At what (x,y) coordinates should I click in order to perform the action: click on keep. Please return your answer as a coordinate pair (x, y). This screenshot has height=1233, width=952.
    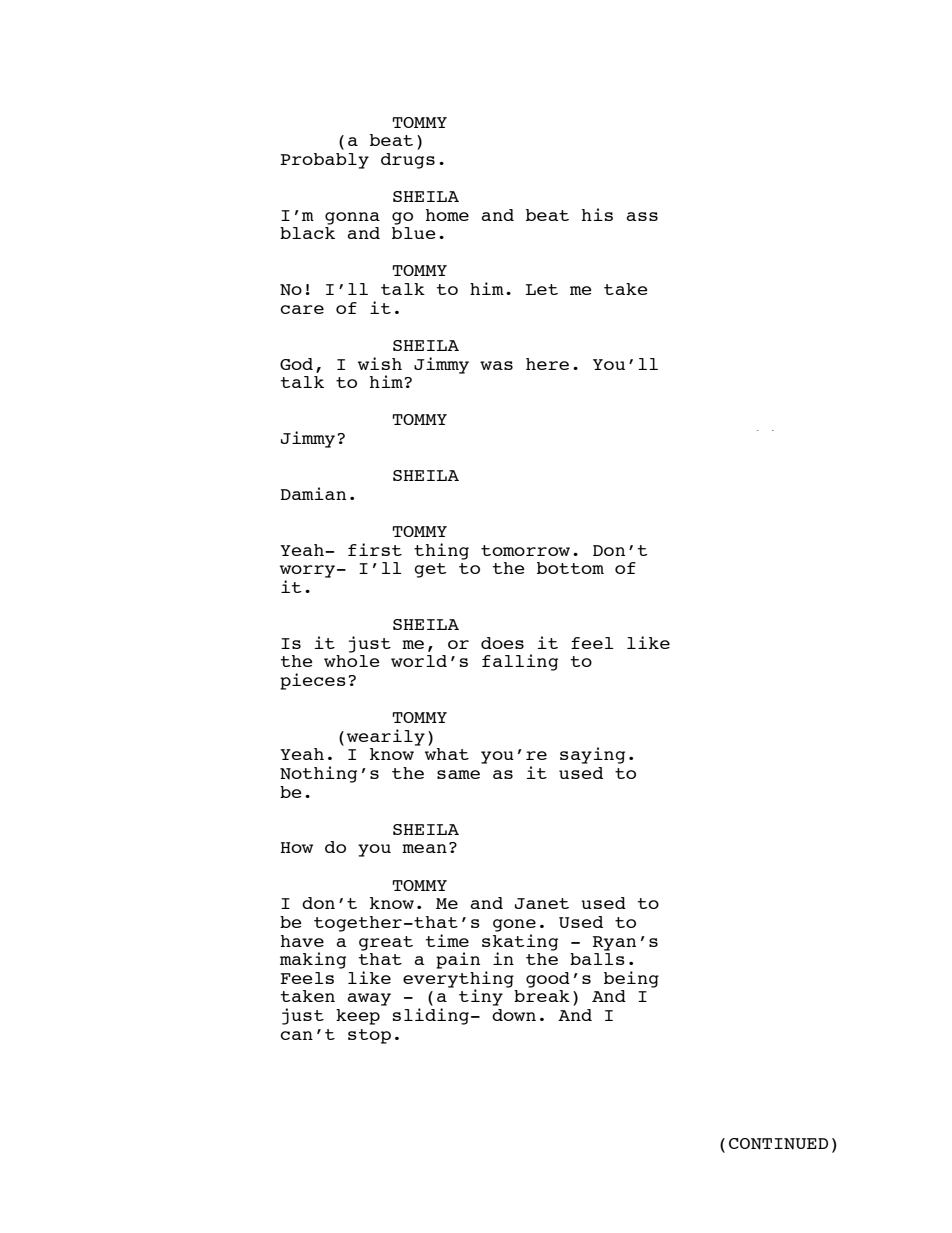
    Looking at the image, I should click on (358, 1017).
